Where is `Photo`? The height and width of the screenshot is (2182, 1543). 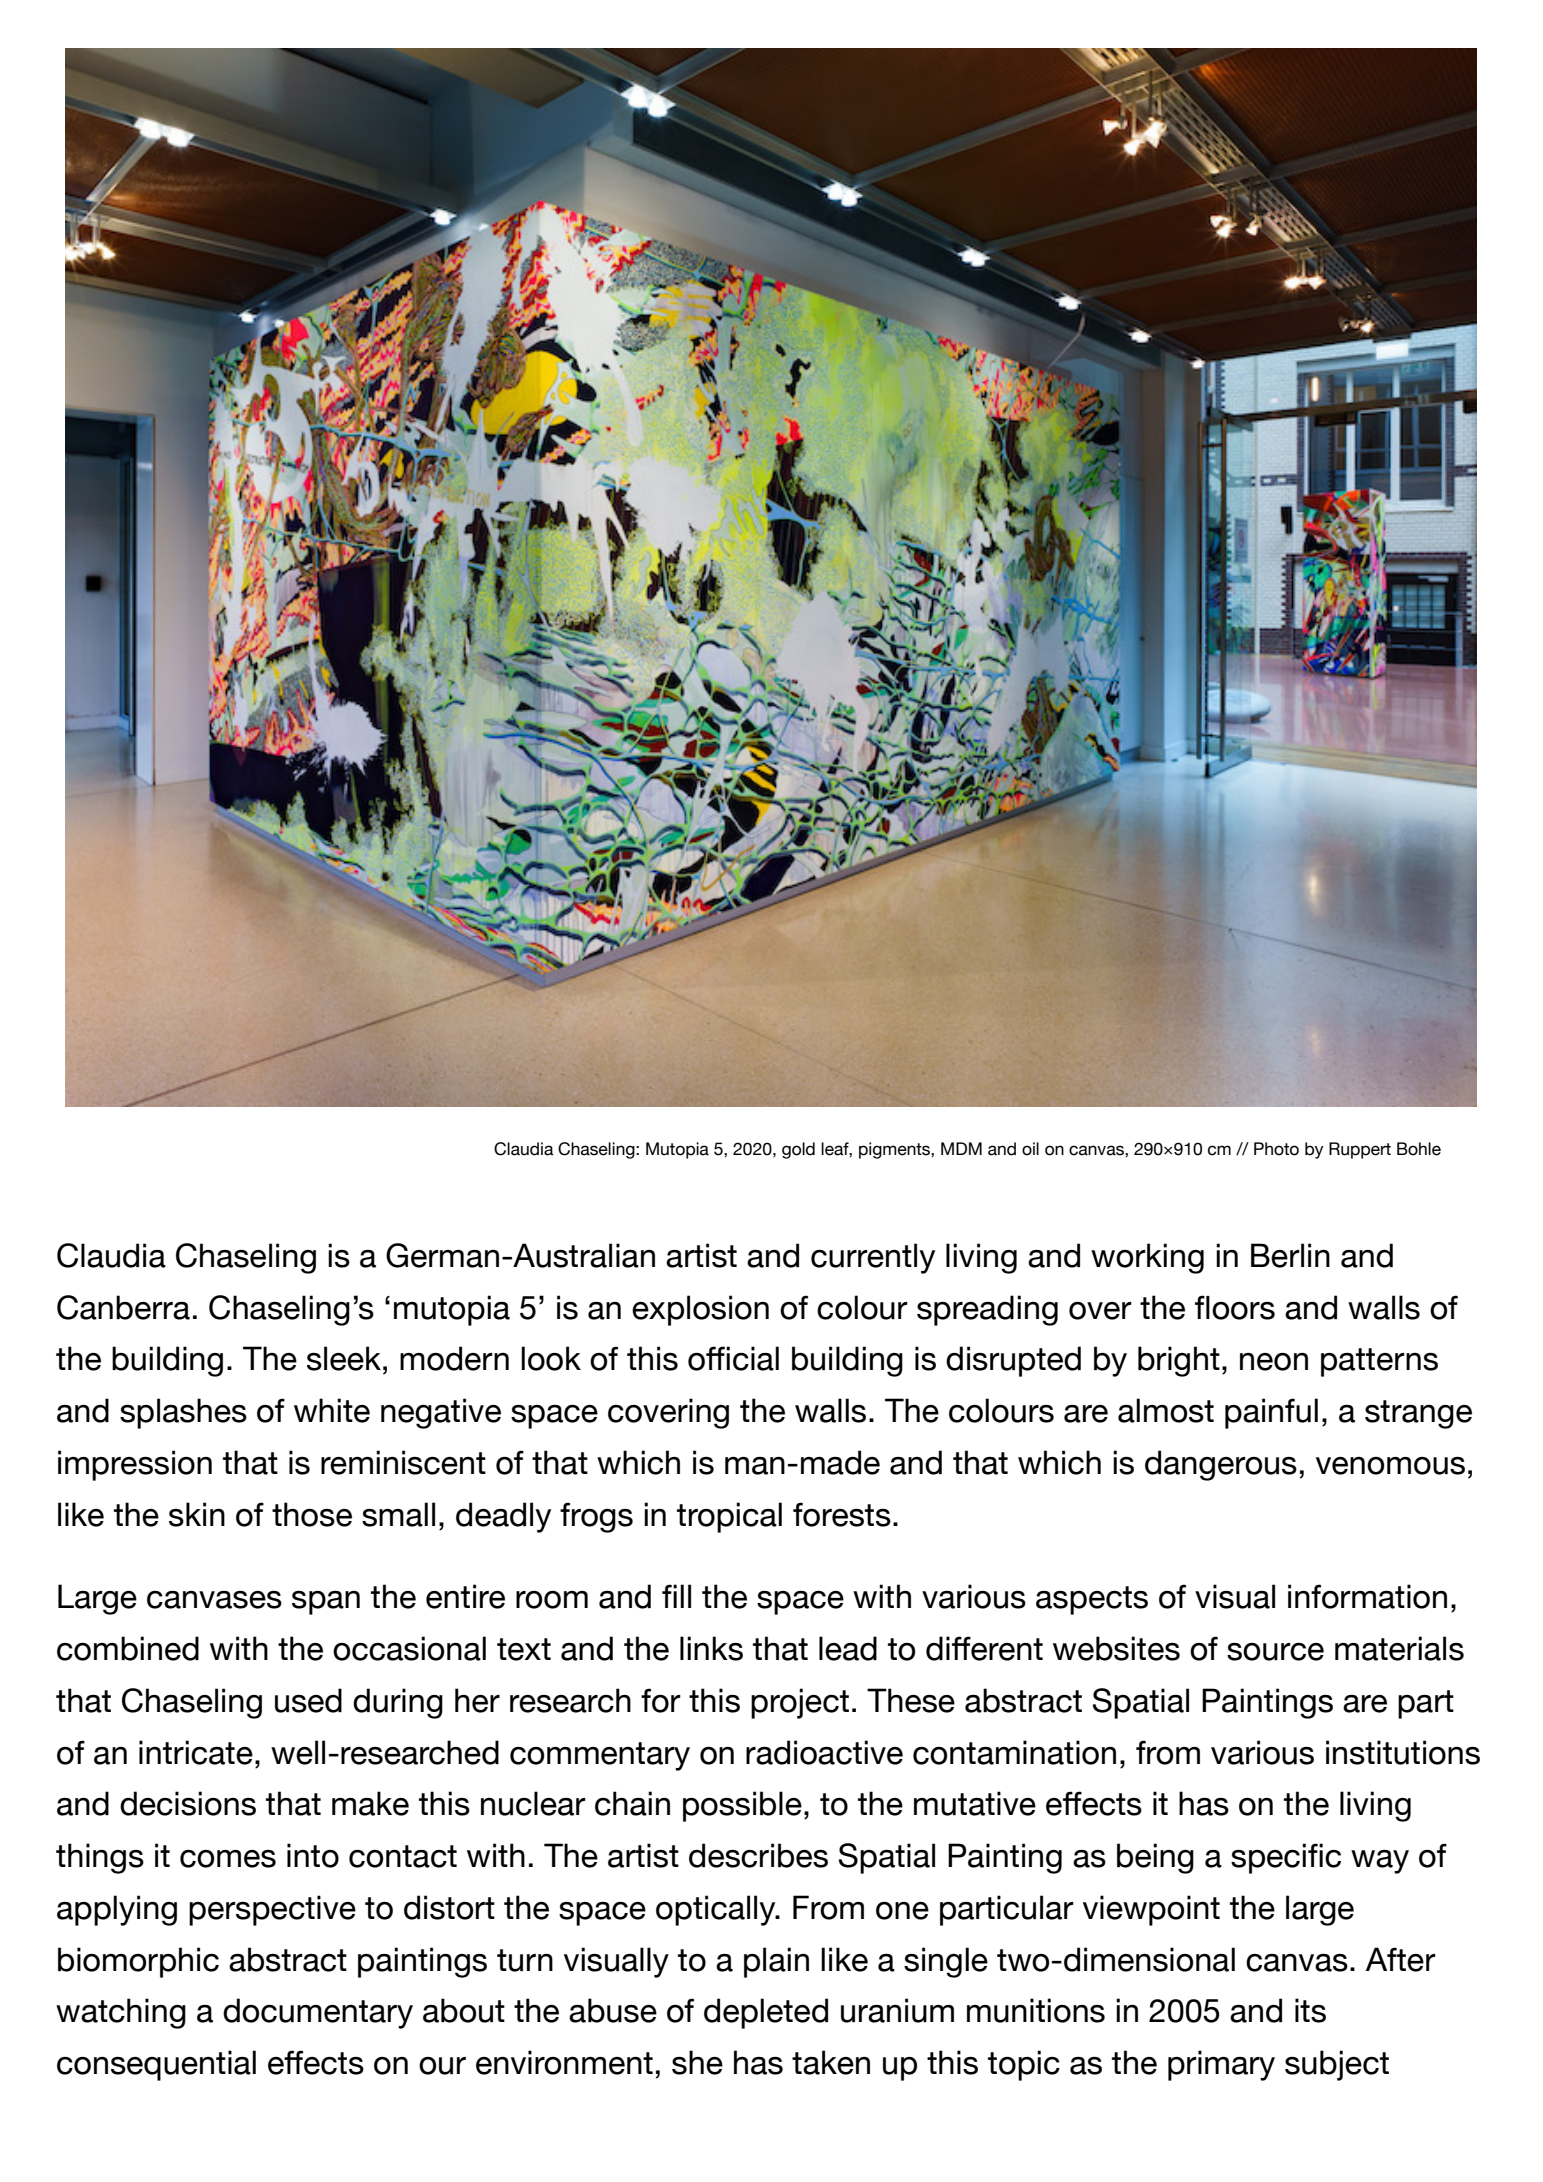 Photo is located at coordinates (1276, 1149).
